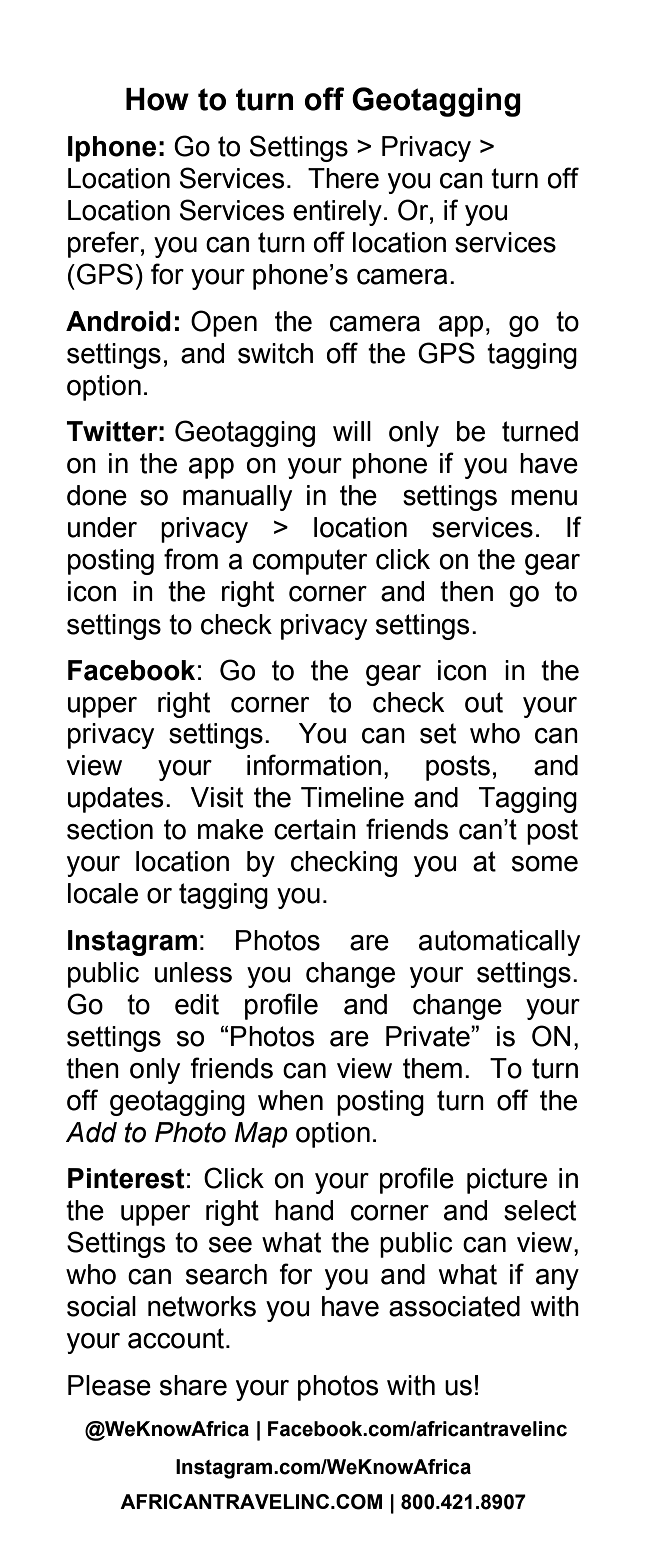 The height and width of the screenshot is (1568, 645). What do you see at coordinates (310, 562) in the screenshot?
I see `computer` at bounding box center [310, 562].
